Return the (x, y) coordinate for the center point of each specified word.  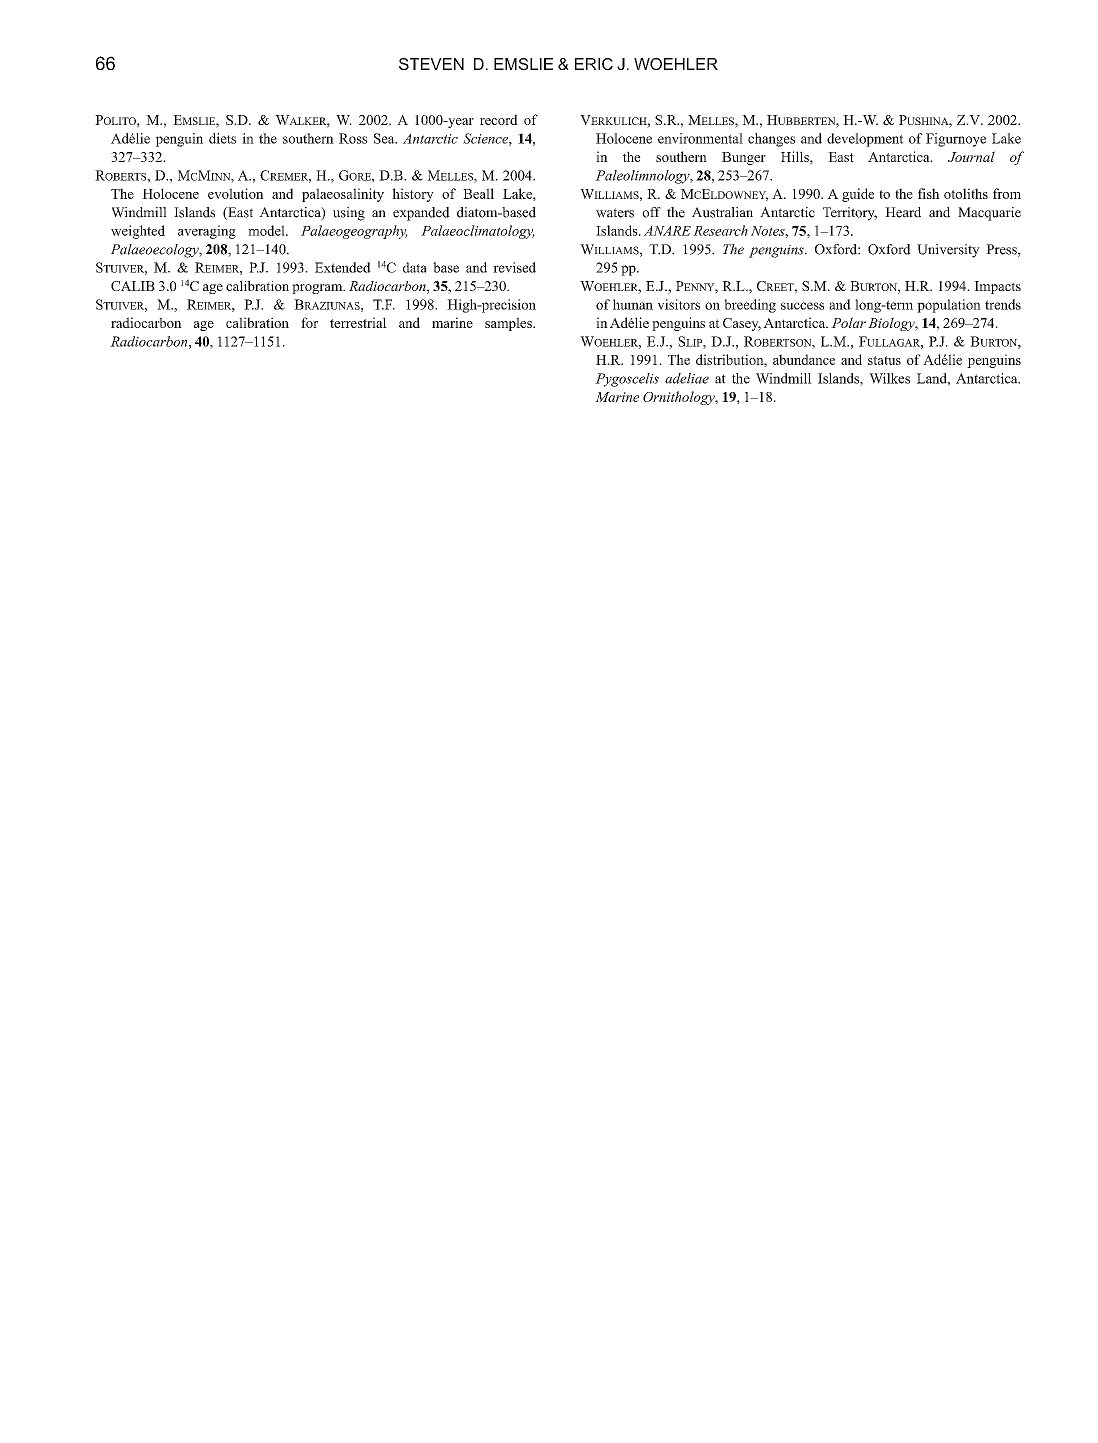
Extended (343, 267)
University (948, 251)
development (865, 140)
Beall (478, 193)
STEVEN (431, 64)
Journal (971, 156)
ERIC (594, 64)
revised (514, 267)
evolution (236, 193)
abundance (804, 359)
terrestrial (358, 322)
